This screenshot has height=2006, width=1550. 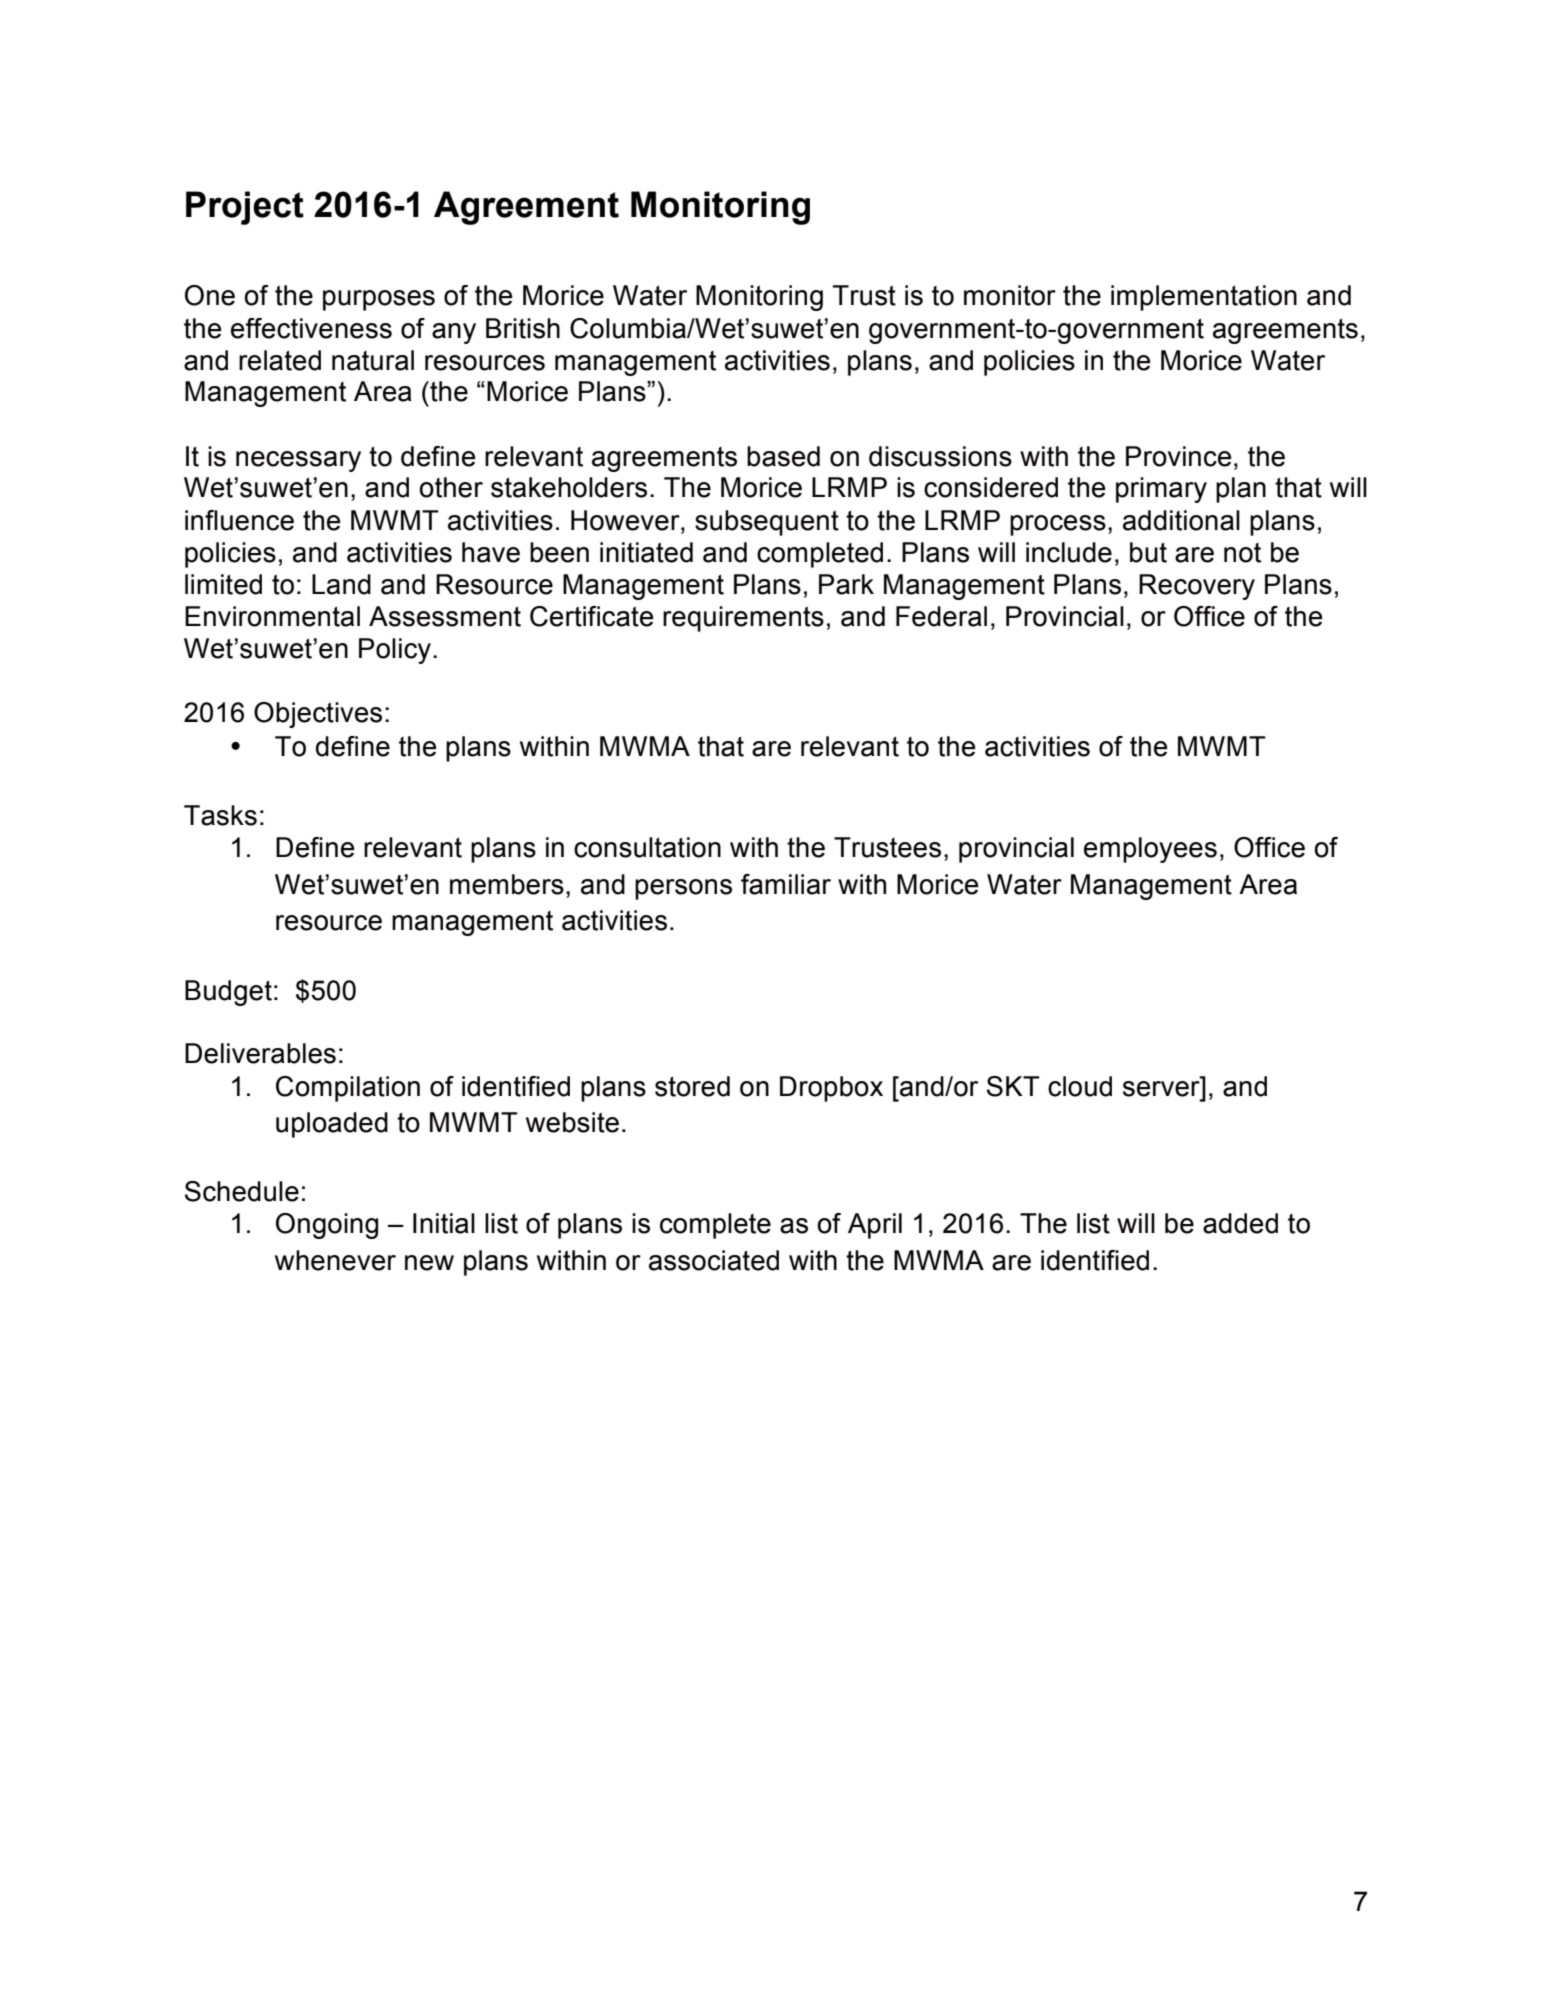 What do you see at coordinates (1240, 1223) in the screenshot?
I see `added` at bounding box center [1240, 1223].
